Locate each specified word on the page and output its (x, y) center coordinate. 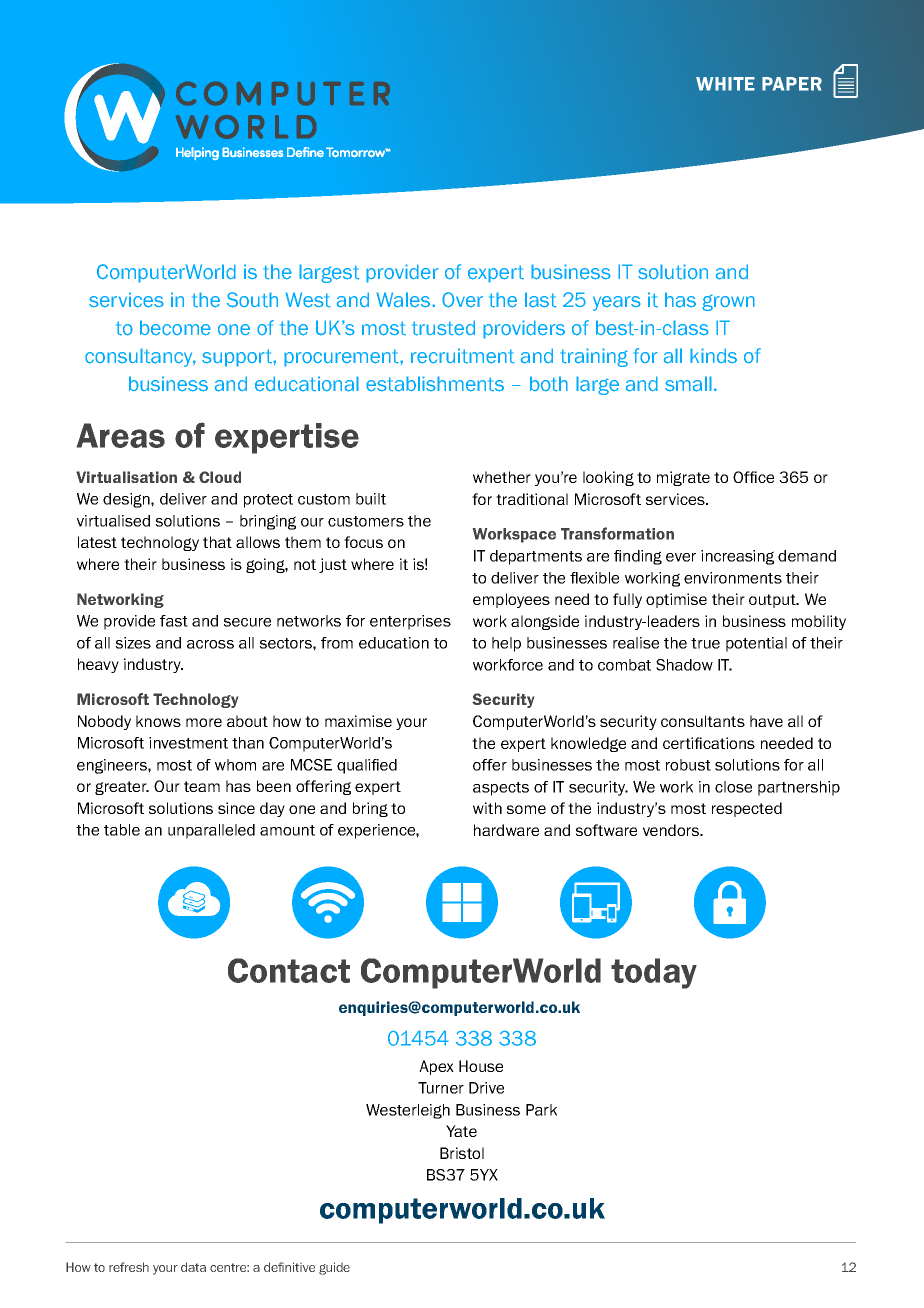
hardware (506, 830)
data (193, 1267)
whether (502, 477)
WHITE (725, 84)
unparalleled (211, 831)
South (252, 300)
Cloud (220, 477)
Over (462, 300)
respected (747, 809)
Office (753, 477)
